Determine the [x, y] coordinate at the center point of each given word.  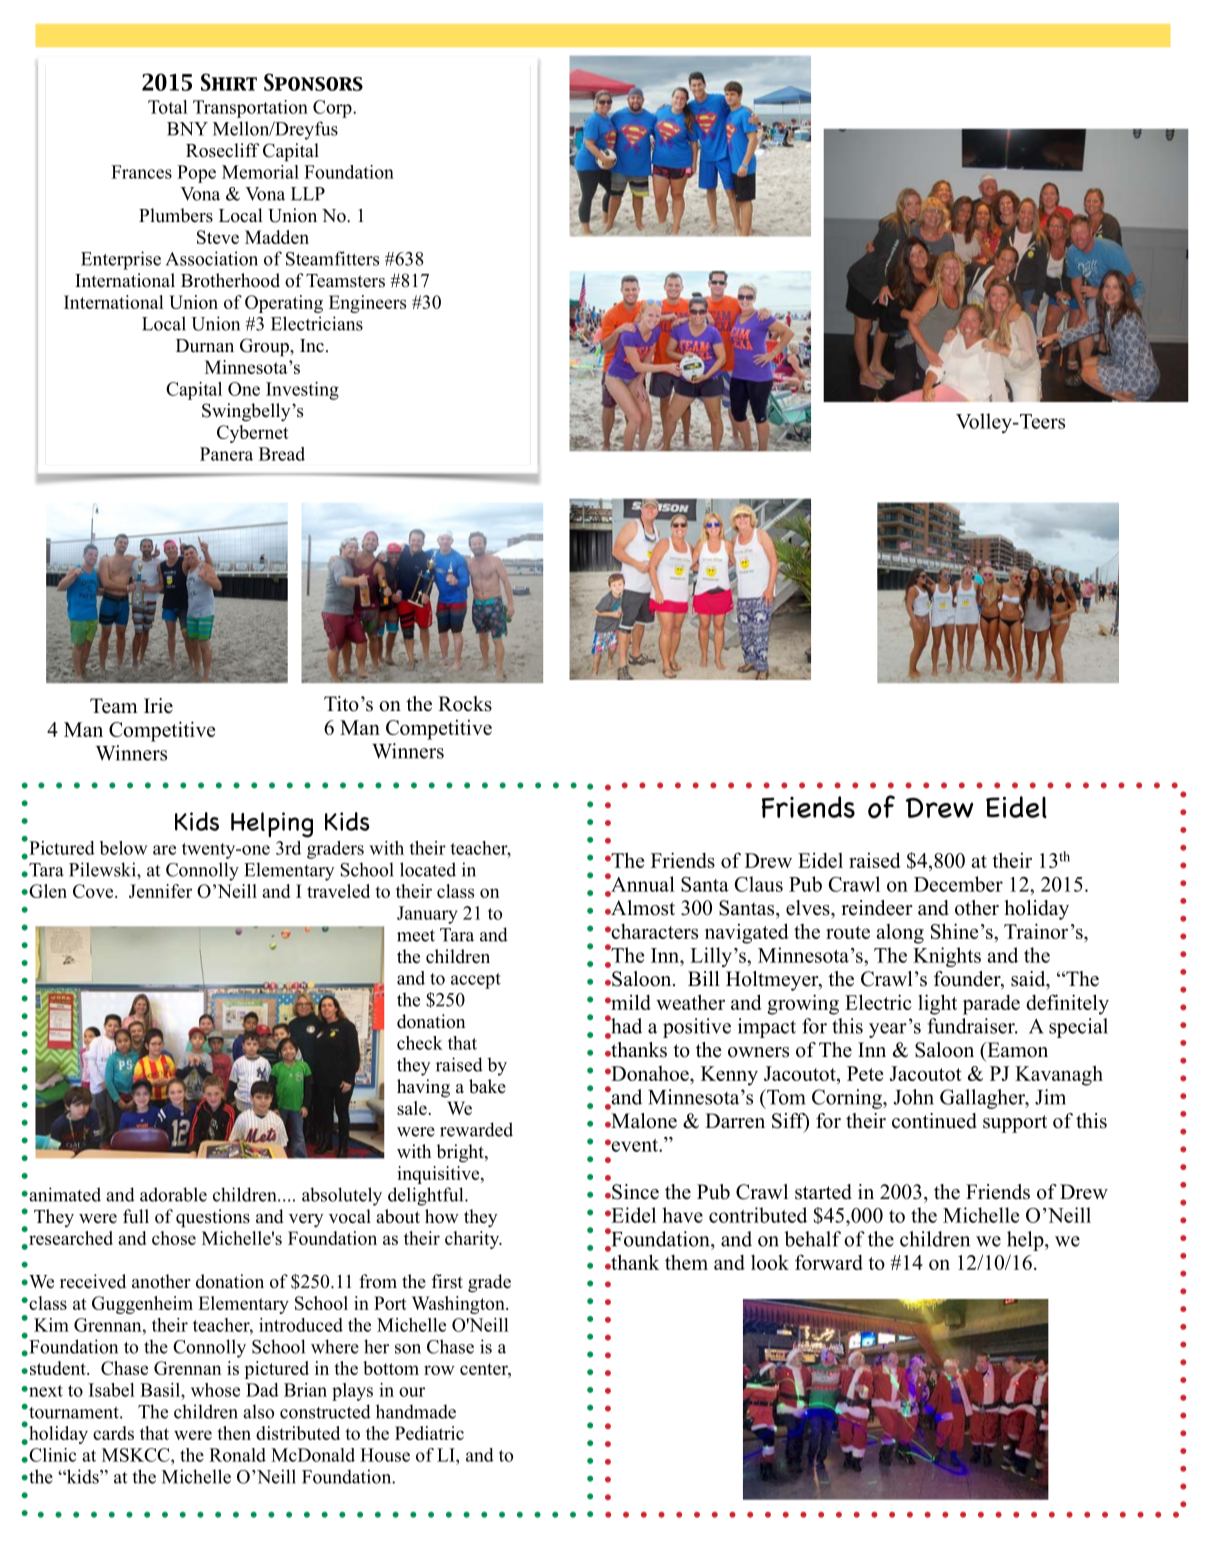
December [958, 884]
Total [168, 107]
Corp [333, 109]
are [164, 850]
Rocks [465, 704]
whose [215, 1390]
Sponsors [313, 82]
